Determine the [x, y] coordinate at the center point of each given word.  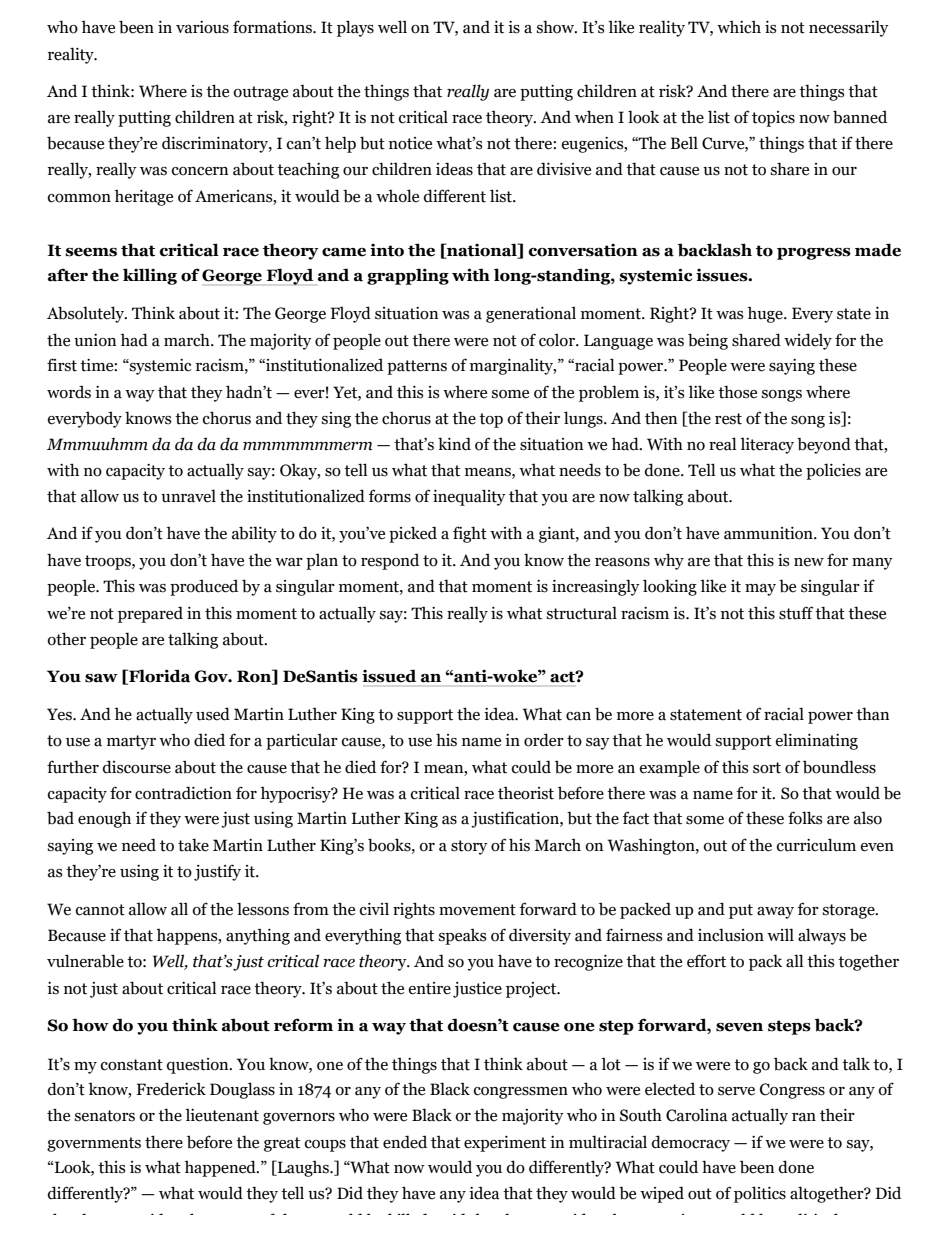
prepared [150, 614]
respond [390, 561]
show [557, 27]
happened [221, 1168]
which [739, 27]
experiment [505, 1144]
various [202, 27]
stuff [796, 613]
